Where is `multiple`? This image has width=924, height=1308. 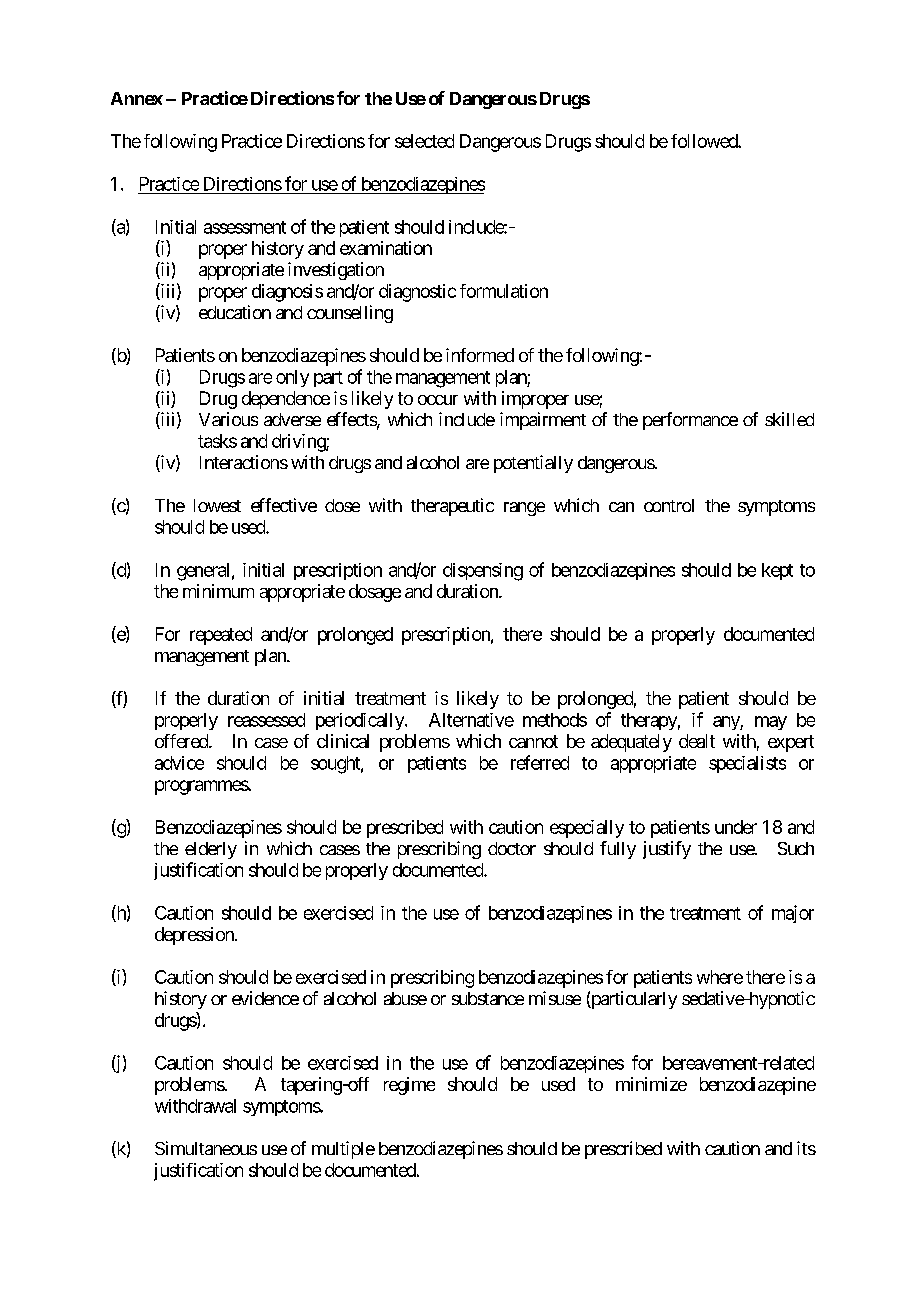
multiple is located at coordinates (343, 1150).
